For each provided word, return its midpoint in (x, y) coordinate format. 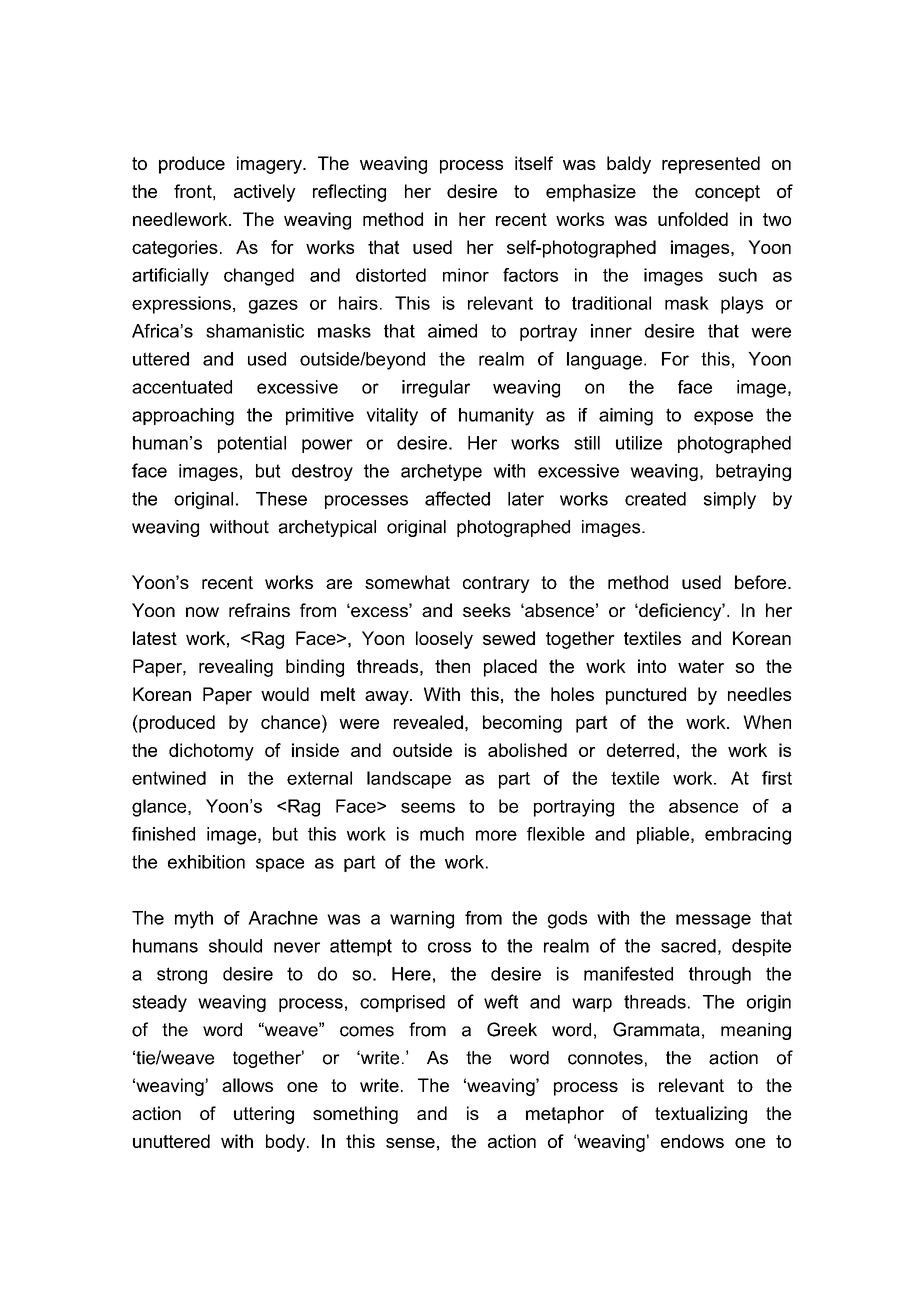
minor (466, 275)
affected (457, 498)
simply (730, 500)
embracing (748, 836)
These (281, 499)
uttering (264, 1115)
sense (410, 1143)
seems (428, 807)
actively (265, 193)
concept (727, 193)
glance (160, 808)
